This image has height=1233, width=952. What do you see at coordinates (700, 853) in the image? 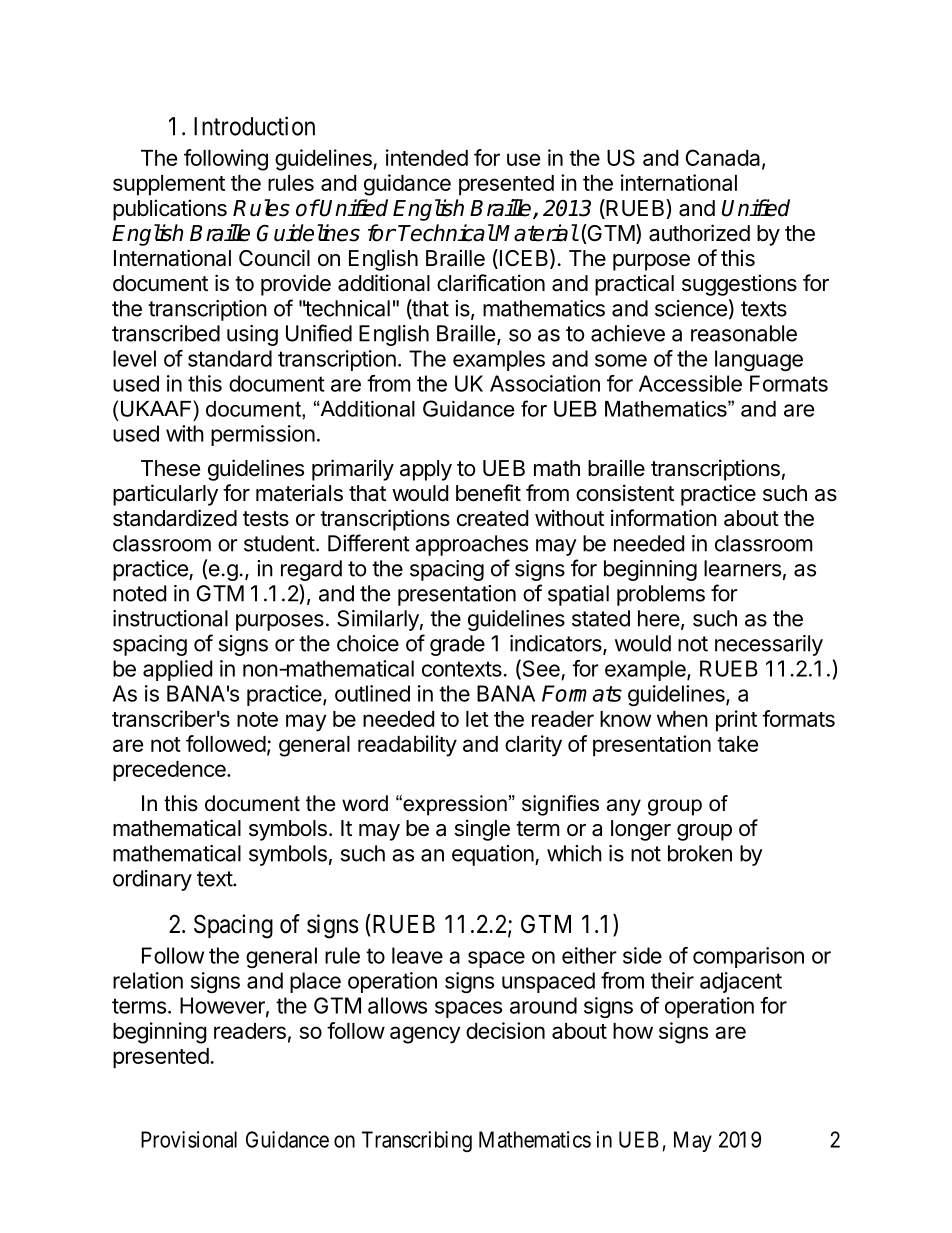
I see `broken` at bounding box center [700, 853].
